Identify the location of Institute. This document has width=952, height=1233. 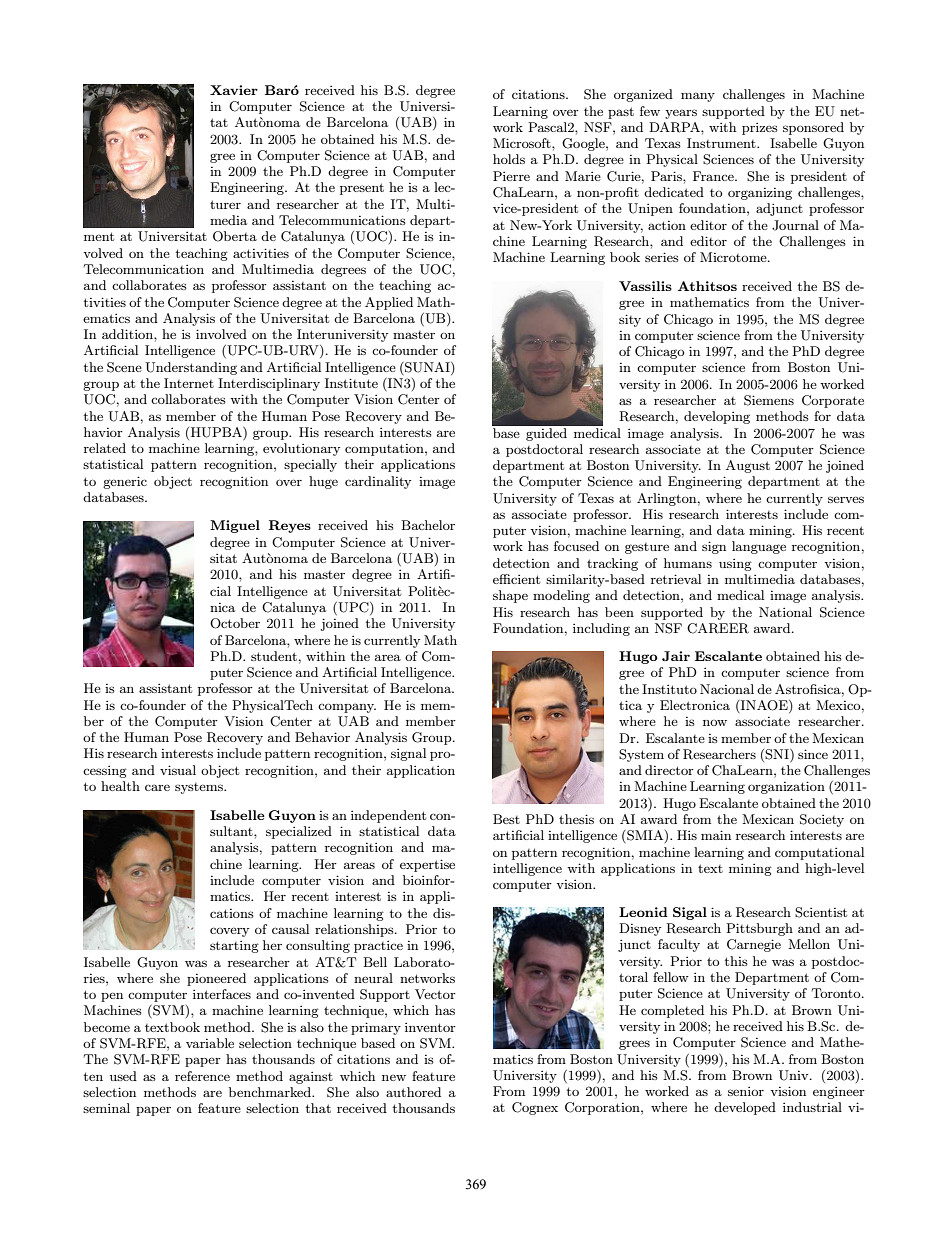
(351, 383).
